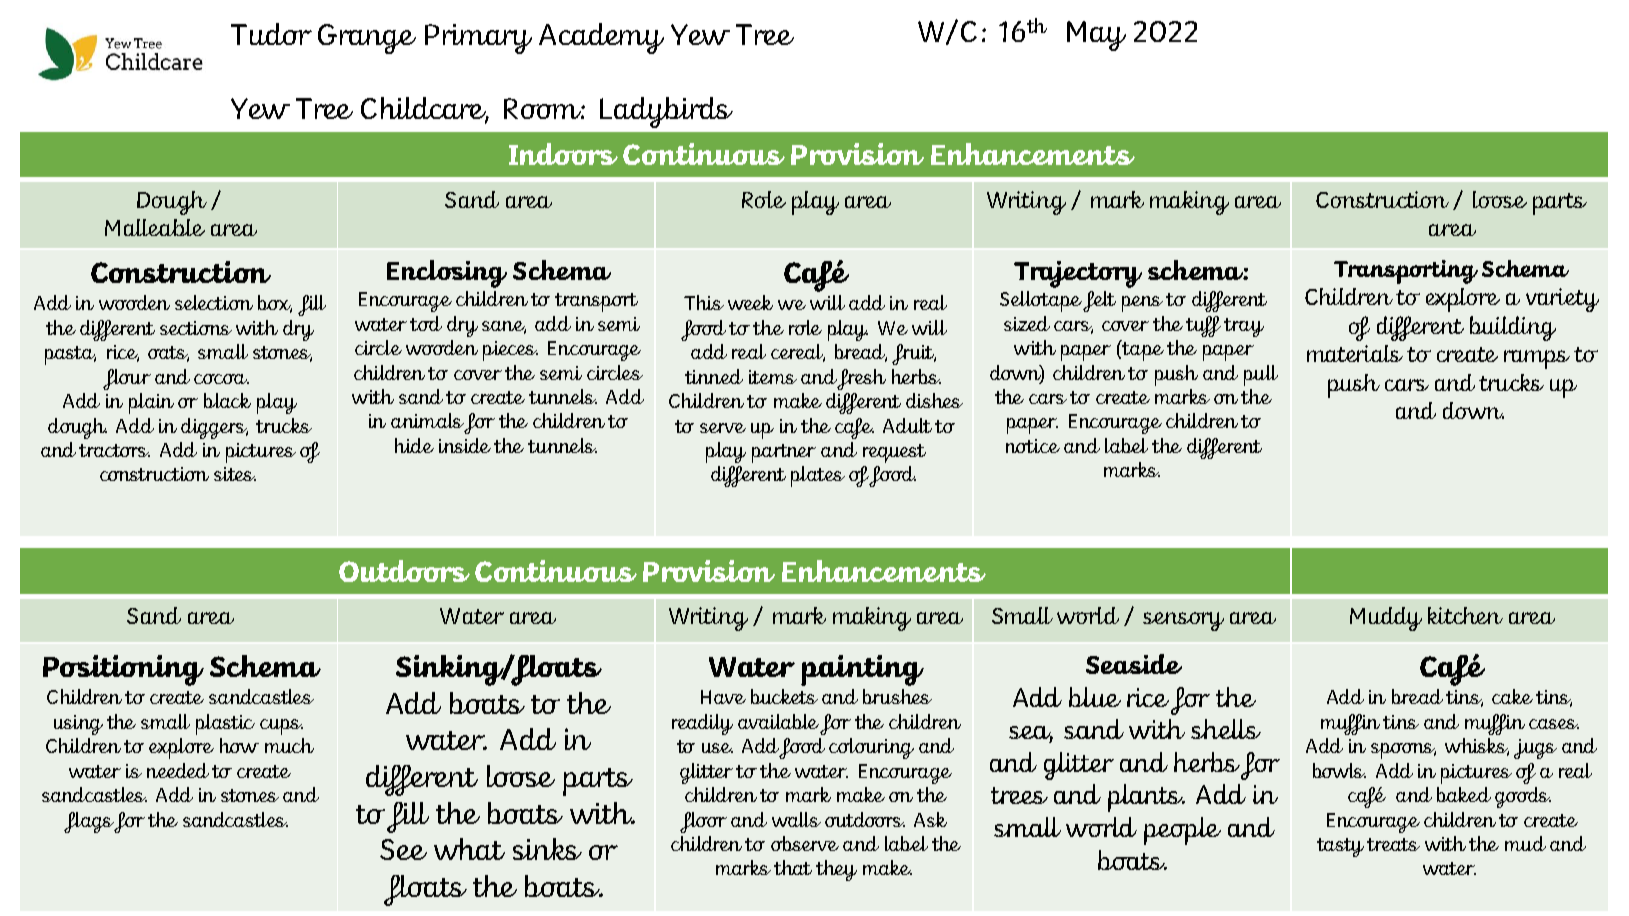  I want to click on materials, so click(1355, 353).
